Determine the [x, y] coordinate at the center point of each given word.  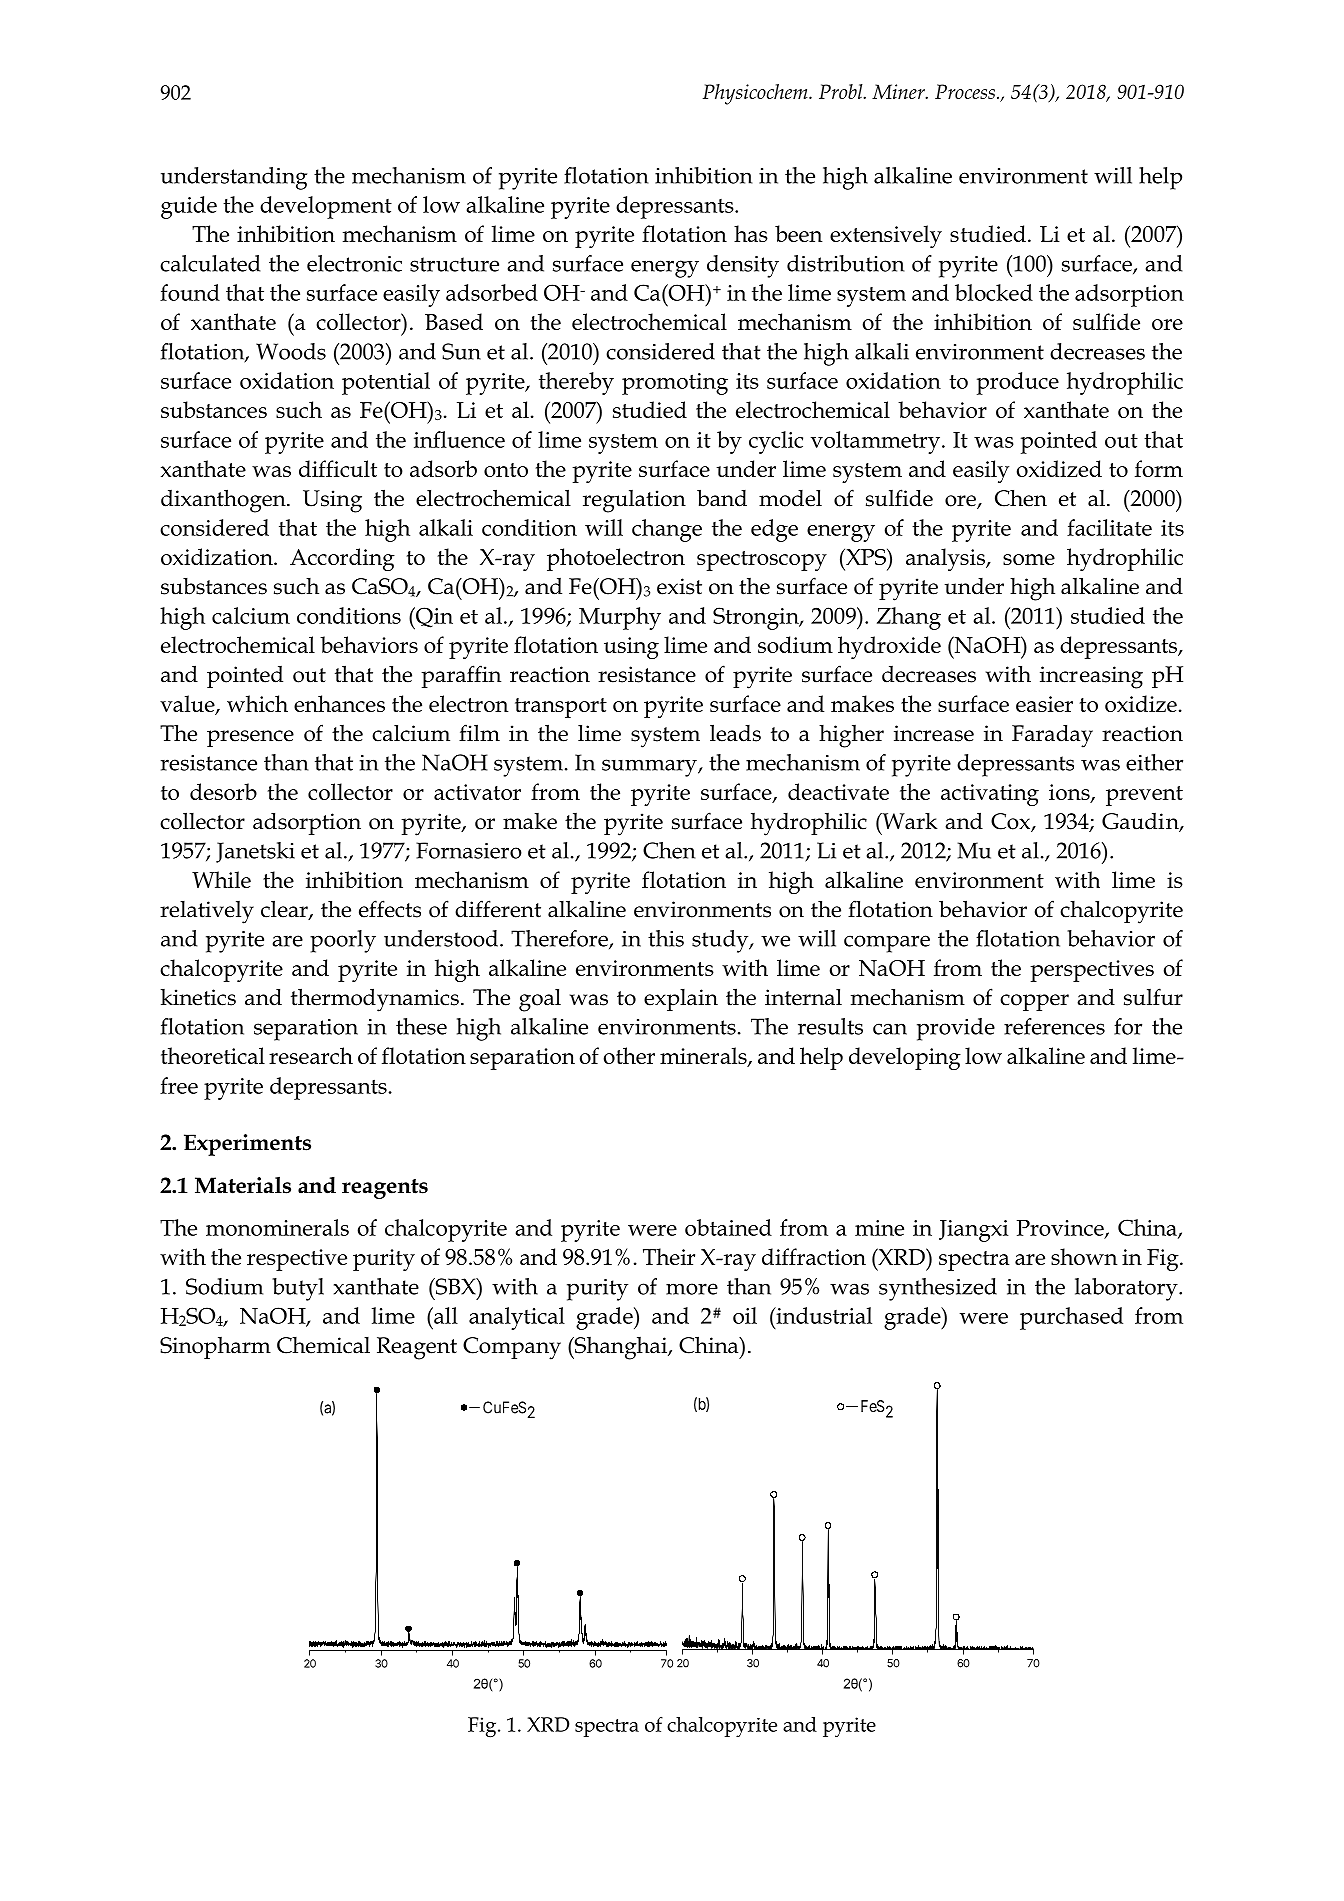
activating [990, 795]
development [326, 207]
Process [965, 91]
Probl [842, 91]
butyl [298, 1289]
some [1029, 559]
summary [650, 768]
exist [679, 586]
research [311, 1055]
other [629, 1055]
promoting [675, 384]
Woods [291, 351]
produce [1018, 383]
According [342, 559]
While [221, 879]
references [1054, 1026]
